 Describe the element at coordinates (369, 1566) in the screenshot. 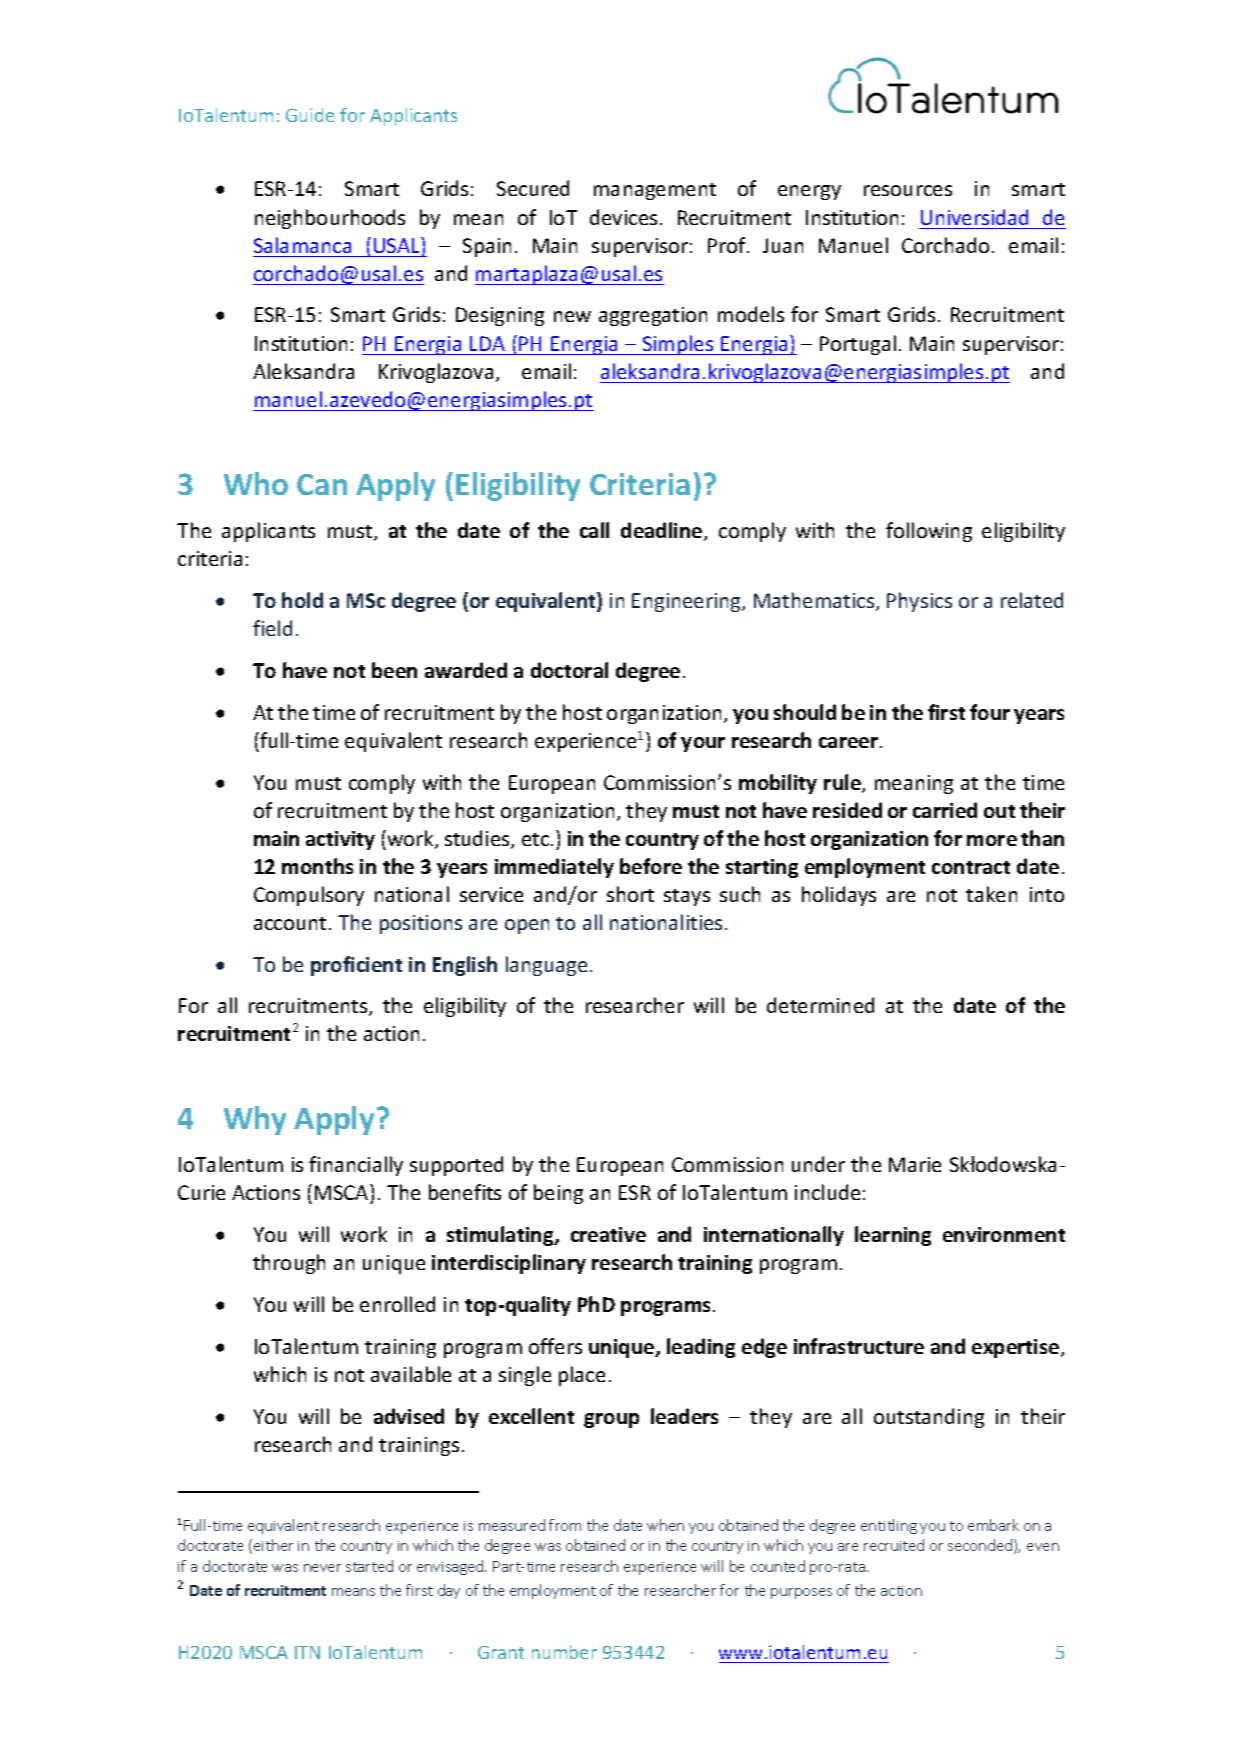

I see `started` at that location.
